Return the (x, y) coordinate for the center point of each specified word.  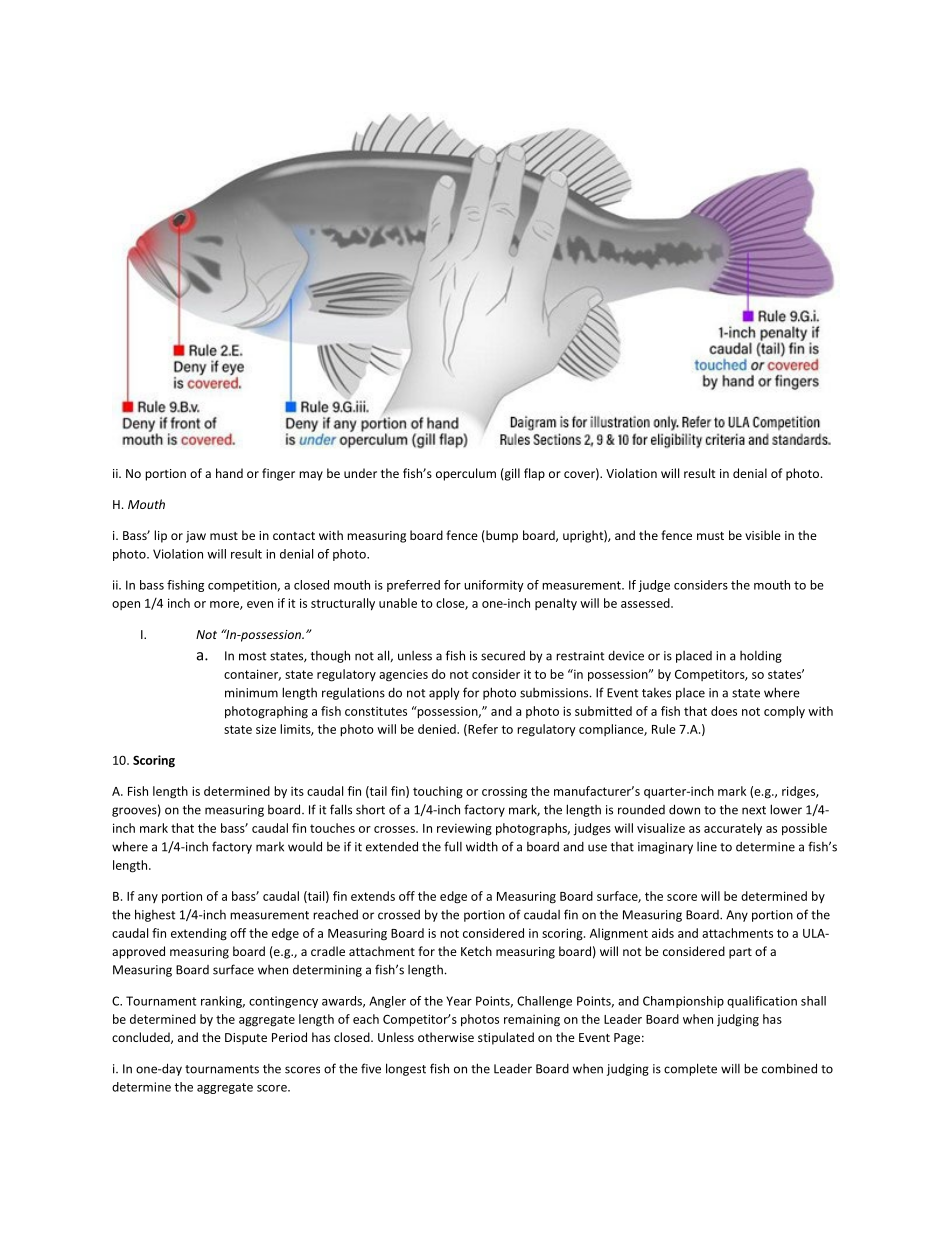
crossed (399, 915)
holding (761, 657)
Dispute (246, 1039)
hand (229, 473)
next (754, 810)
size (266, 729)
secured (503, 656)
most (252, 656)
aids (663, 933)
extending (199, 934)
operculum (466, 474)
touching (438, 792)
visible (763, 535)
